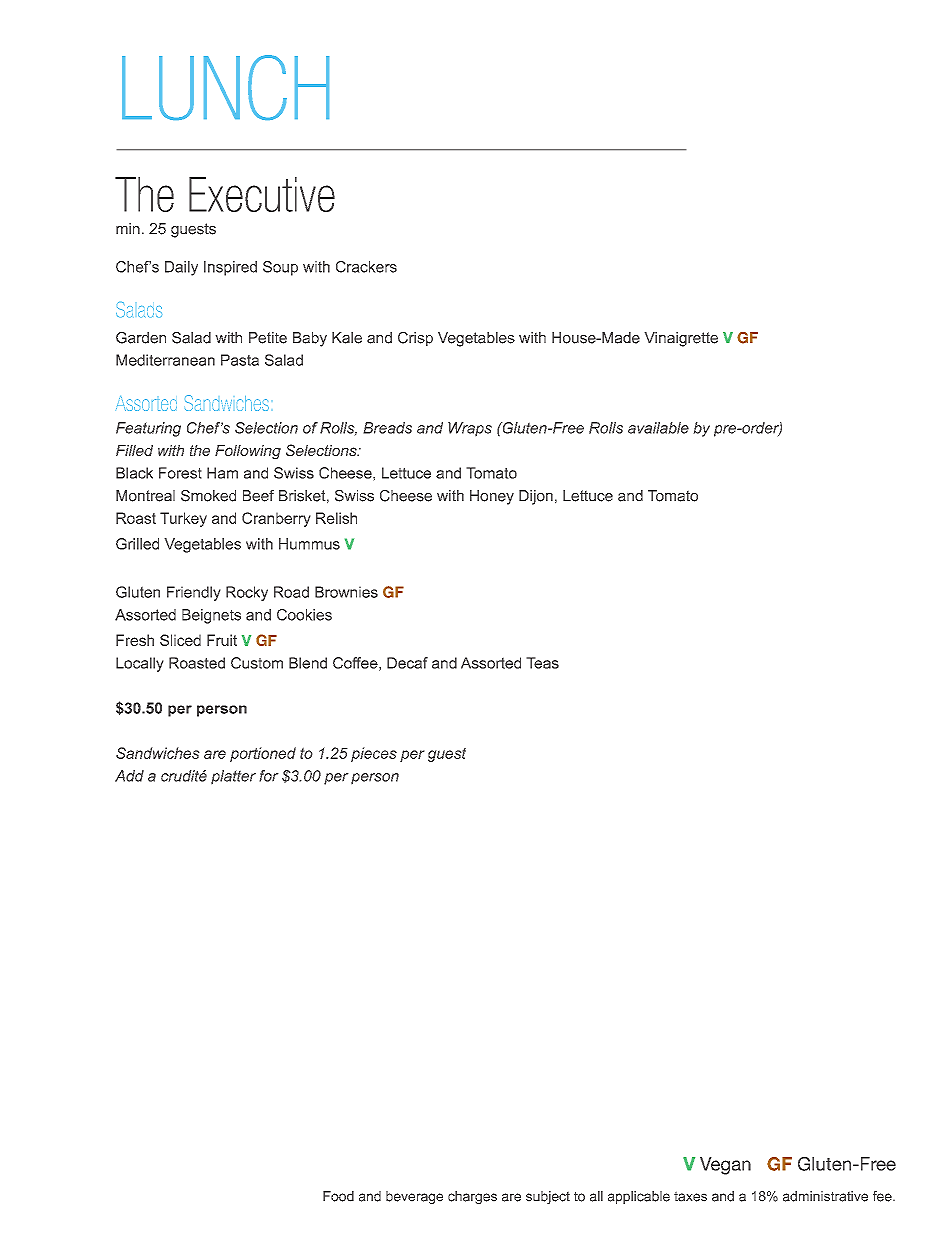  Describe the element at coordinates (222, 473) in the screenshot. I see `Ham` at that location.
